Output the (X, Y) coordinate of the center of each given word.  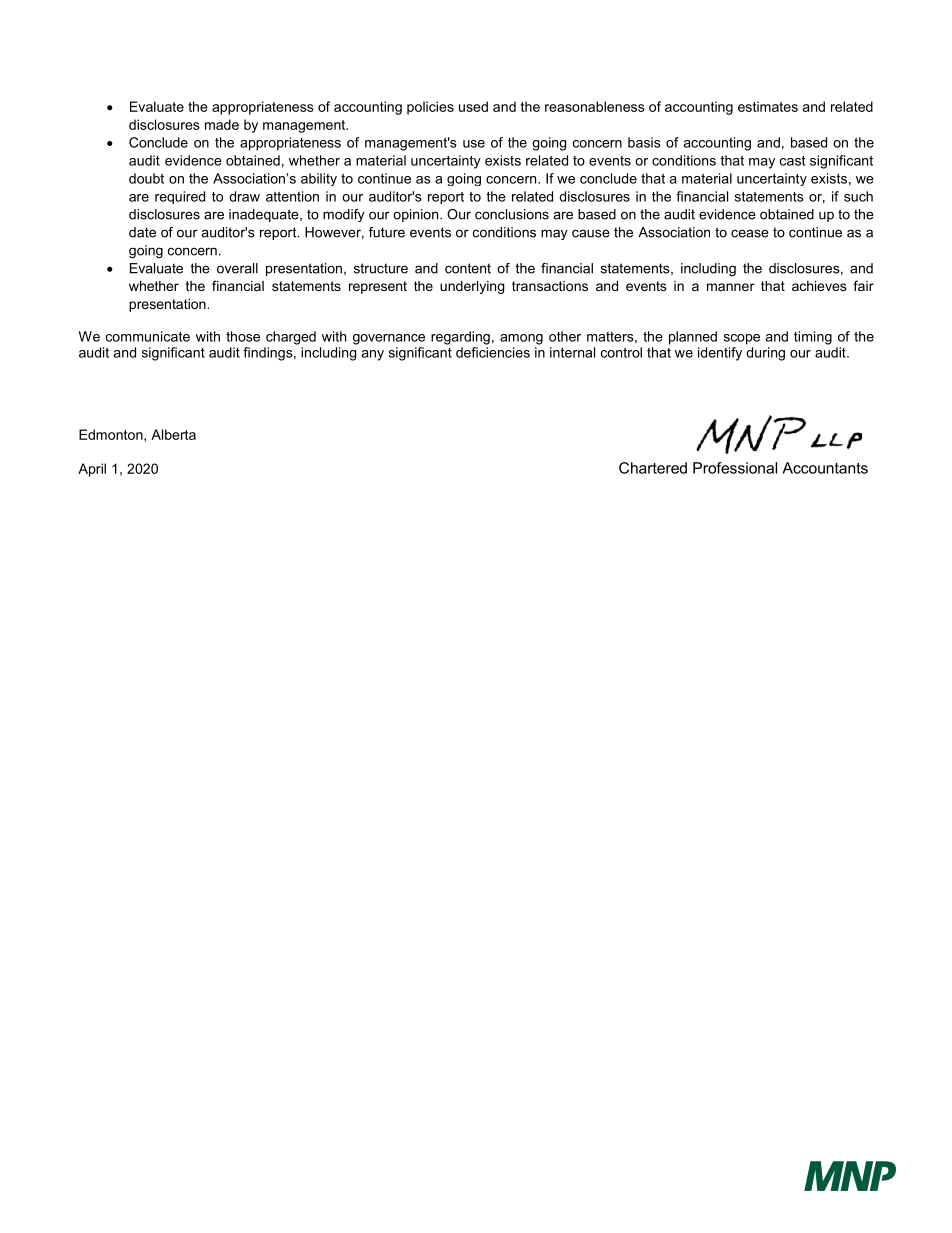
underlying (472, 287)
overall (237, 268)
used (473, 106)
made (222, 124)
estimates (768, 106)
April (92, 470)
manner (730, 287)
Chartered (653, 468)
